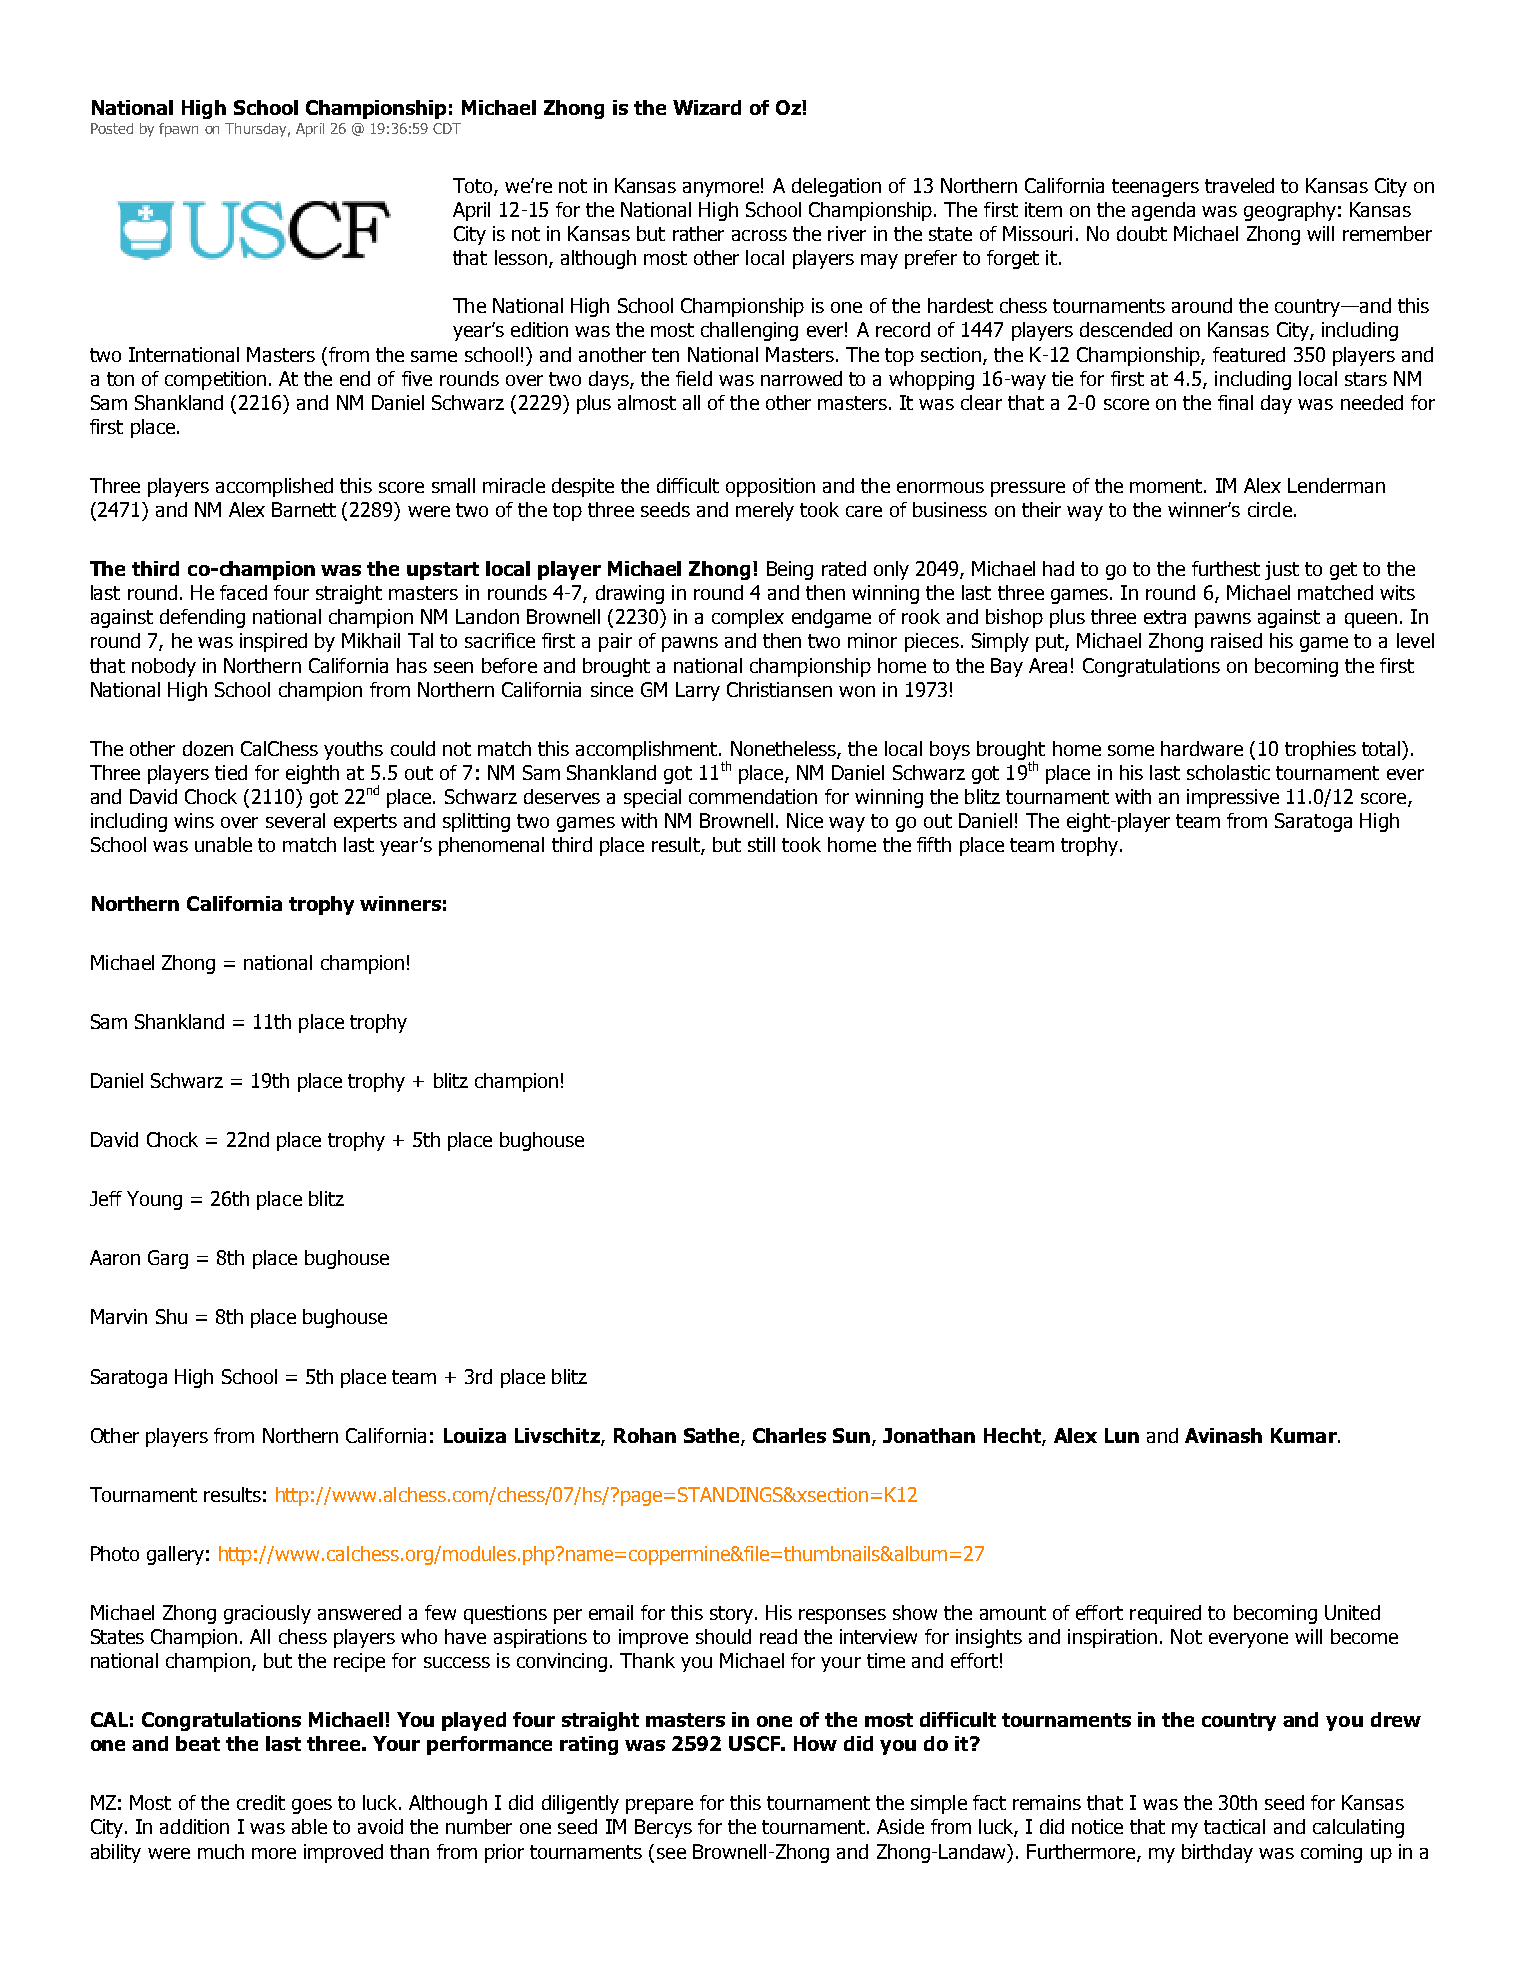 Image resolution: width=1527 pixels, height=1977 pixels. Describe the element at coordinates (1239, 185) in the screenshot. I see `traveled` at that location.
